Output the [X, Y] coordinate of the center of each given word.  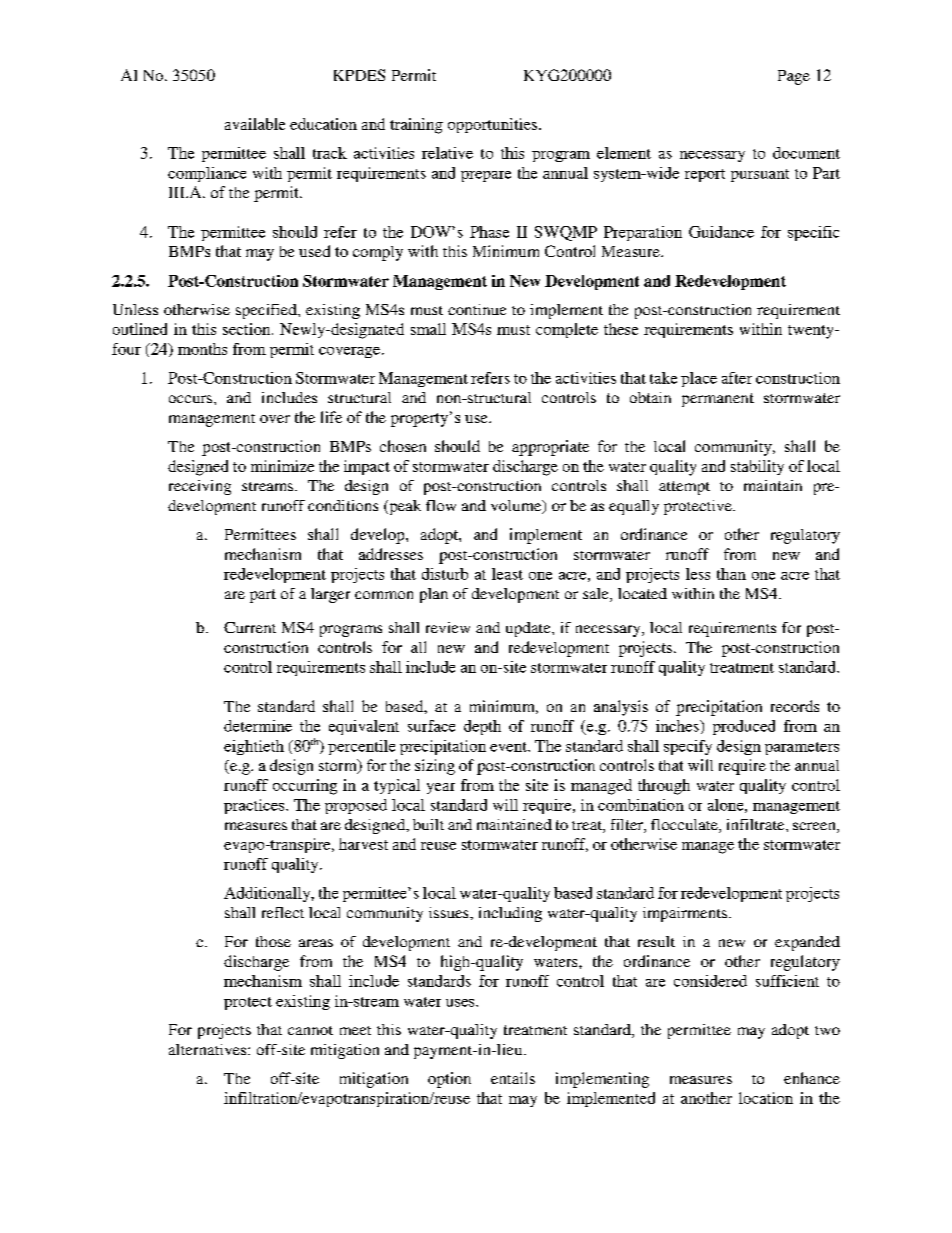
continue [477, 309]
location [766, 1098]
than [731, 574]
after [737, 378]
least [507, 574]
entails [513, 1078]
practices [255, 806]
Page [794, 77]
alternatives [209, 1049]
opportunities [492, 125]
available [255, 124]
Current [250, 627]
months [202, 349]
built [428, 824]
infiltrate [757, 824]
